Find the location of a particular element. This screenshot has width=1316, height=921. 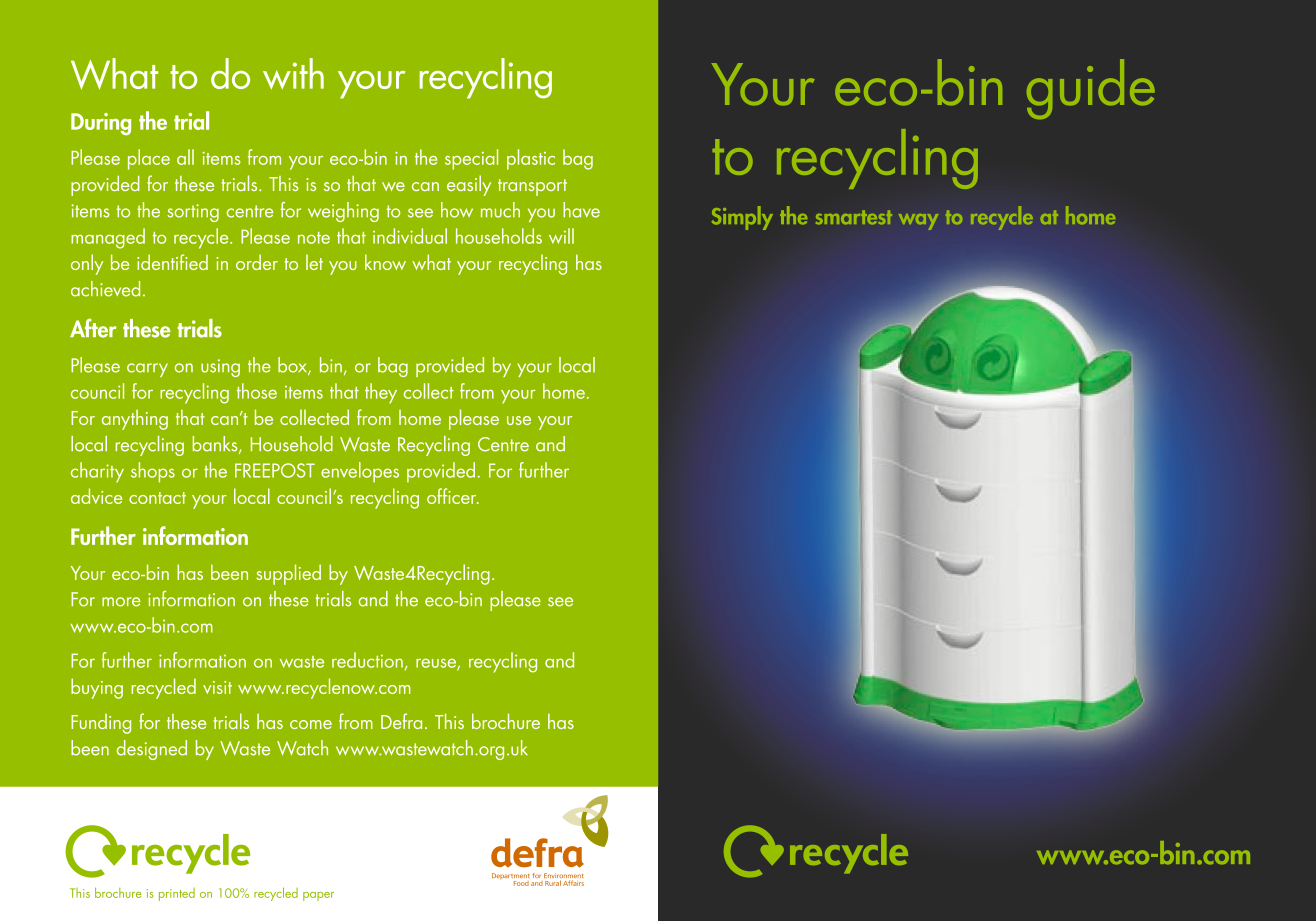

using is located at coordinates (220, 368).
